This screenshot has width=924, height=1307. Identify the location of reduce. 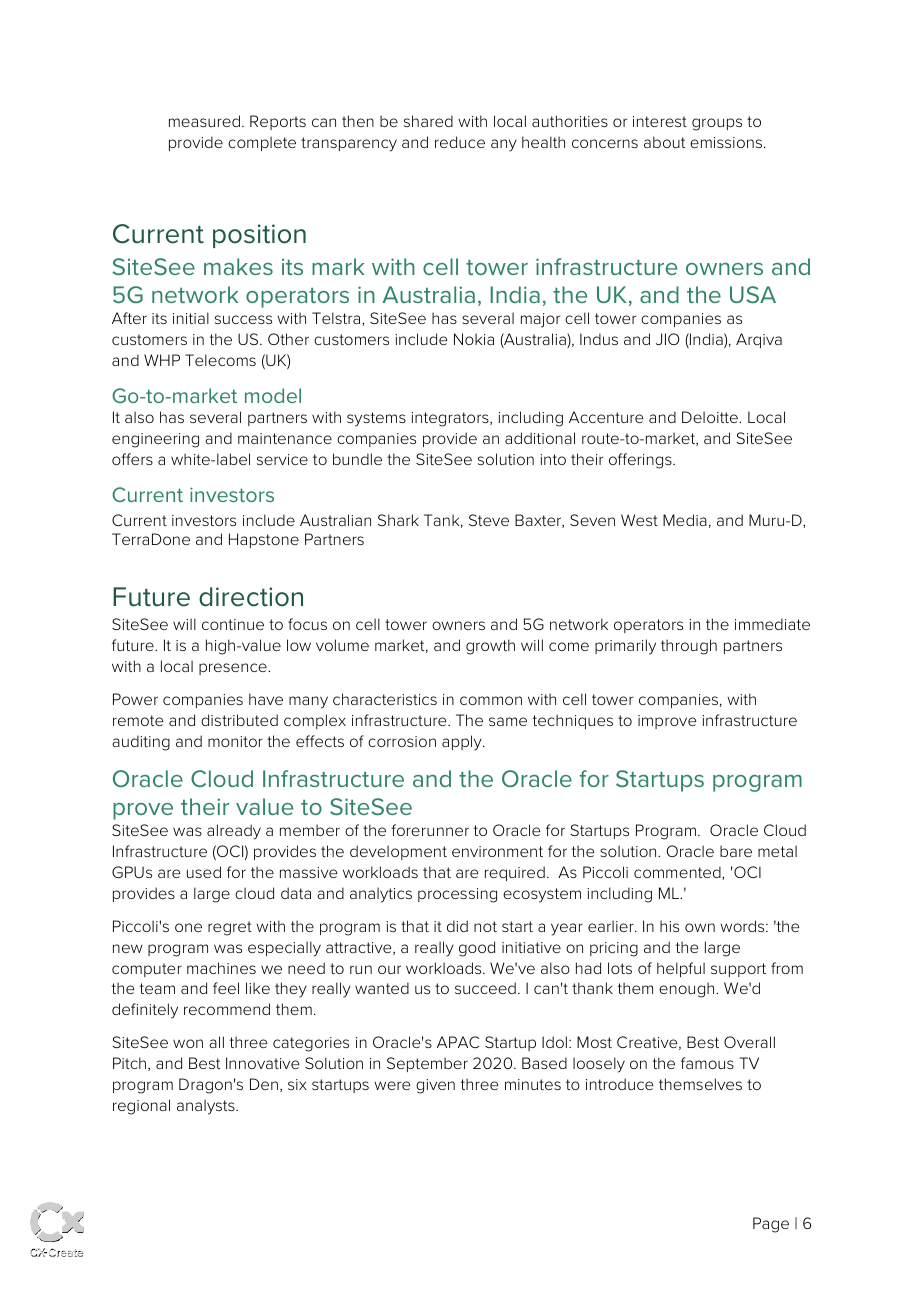
(460, 142).
